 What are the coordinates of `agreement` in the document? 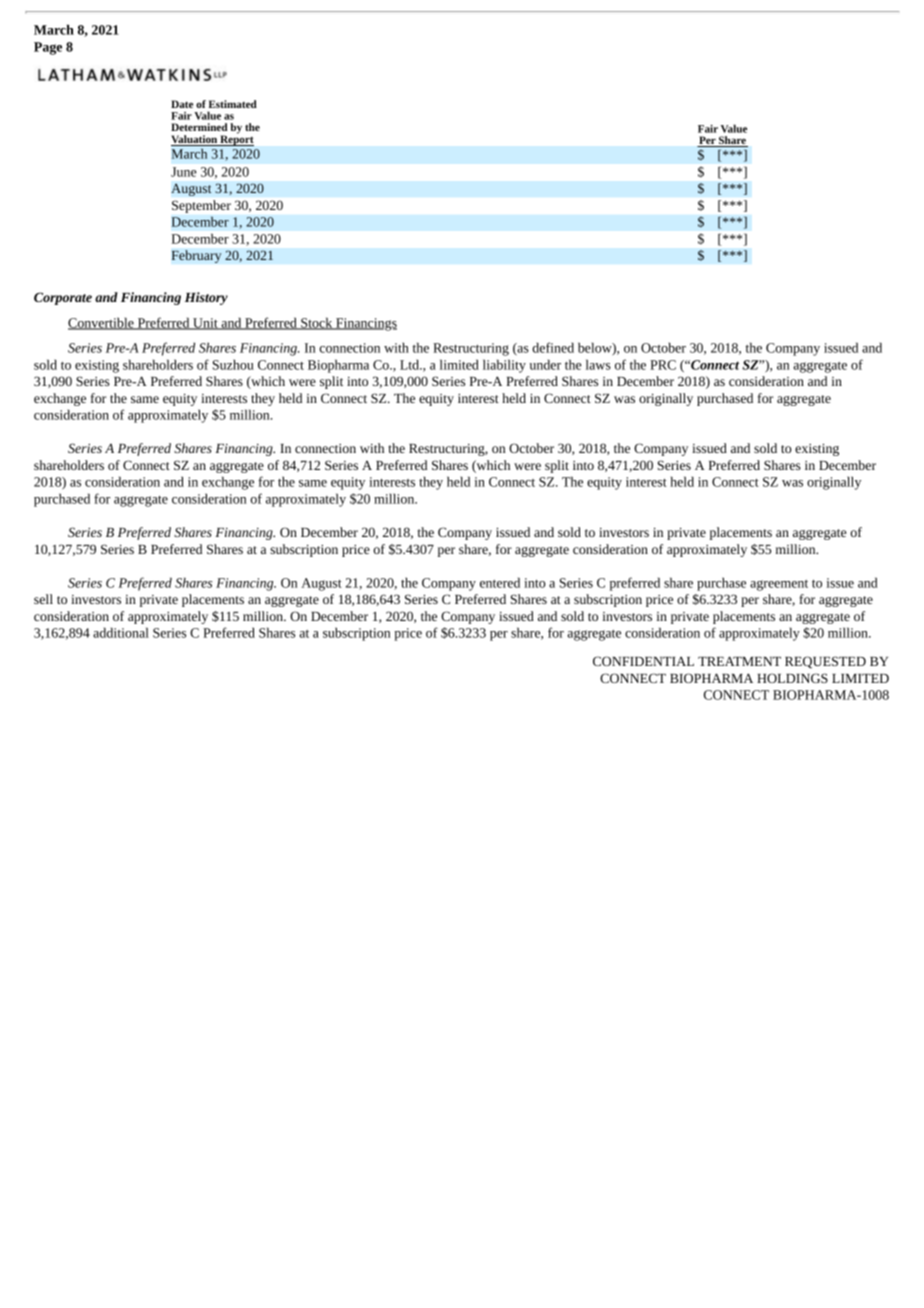 It's located at (779, 585).
